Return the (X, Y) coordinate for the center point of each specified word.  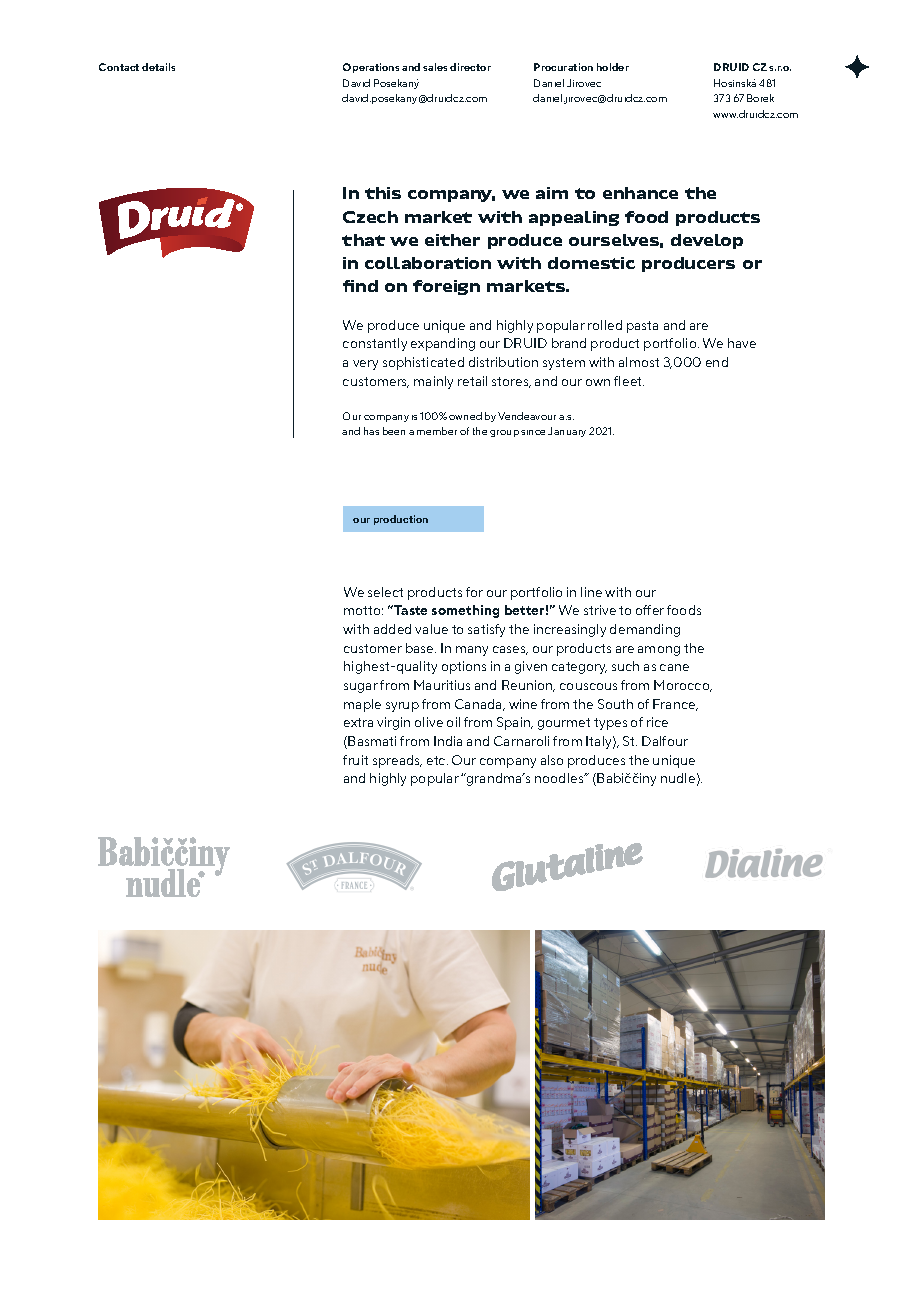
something (465, 611)
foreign (446, 287)
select (385, 592)
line (591, 592)
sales (435, 67)
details (158, 67)
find (360, 286)
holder (613, 67)
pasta (642, 327)
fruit (355, 760)
